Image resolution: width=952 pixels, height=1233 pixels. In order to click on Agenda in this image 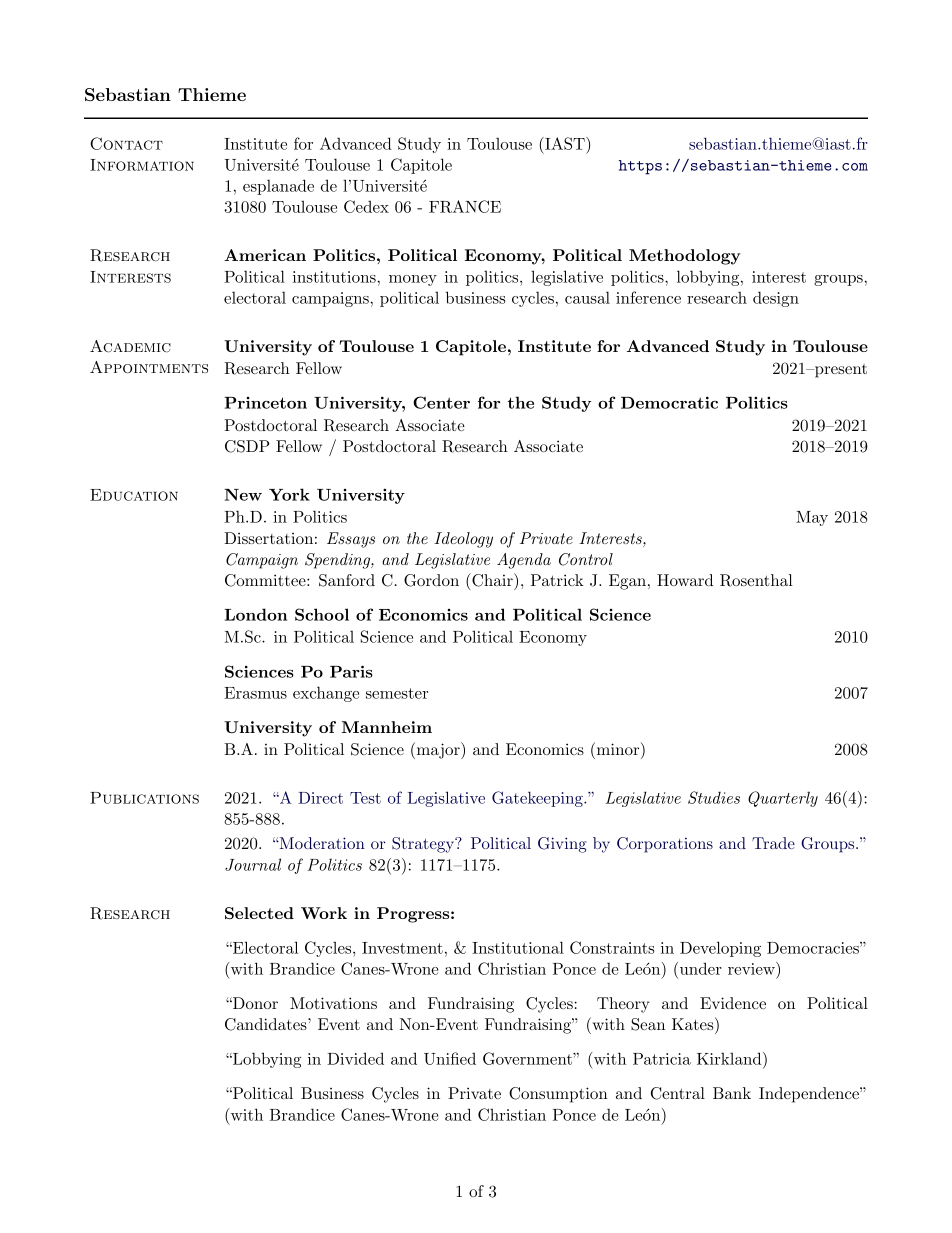, I will do `click(524, 561)`.
